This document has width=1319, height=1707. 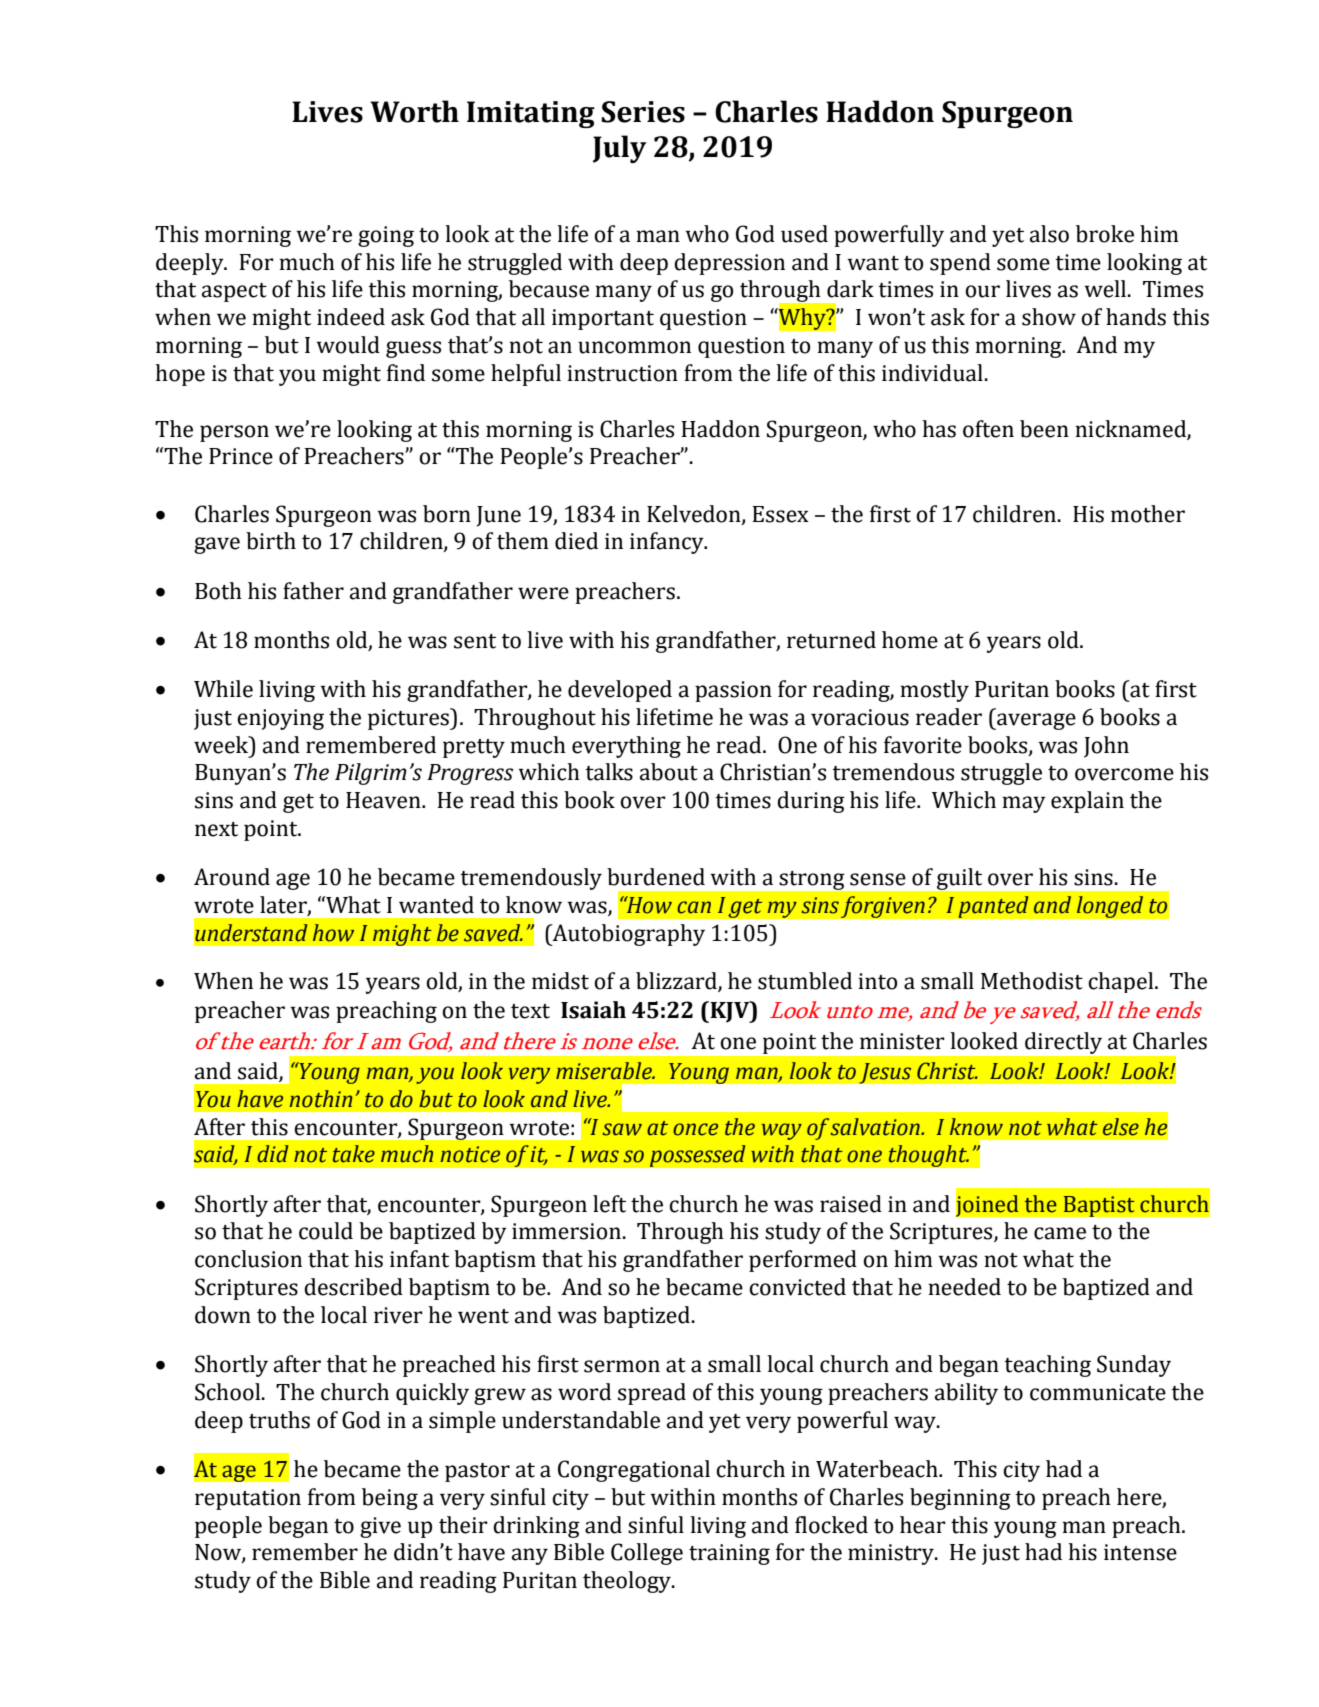 What do you see at coordinates (656, 877) in the document?
I see `burdened` at bounding box center [656, 877].
